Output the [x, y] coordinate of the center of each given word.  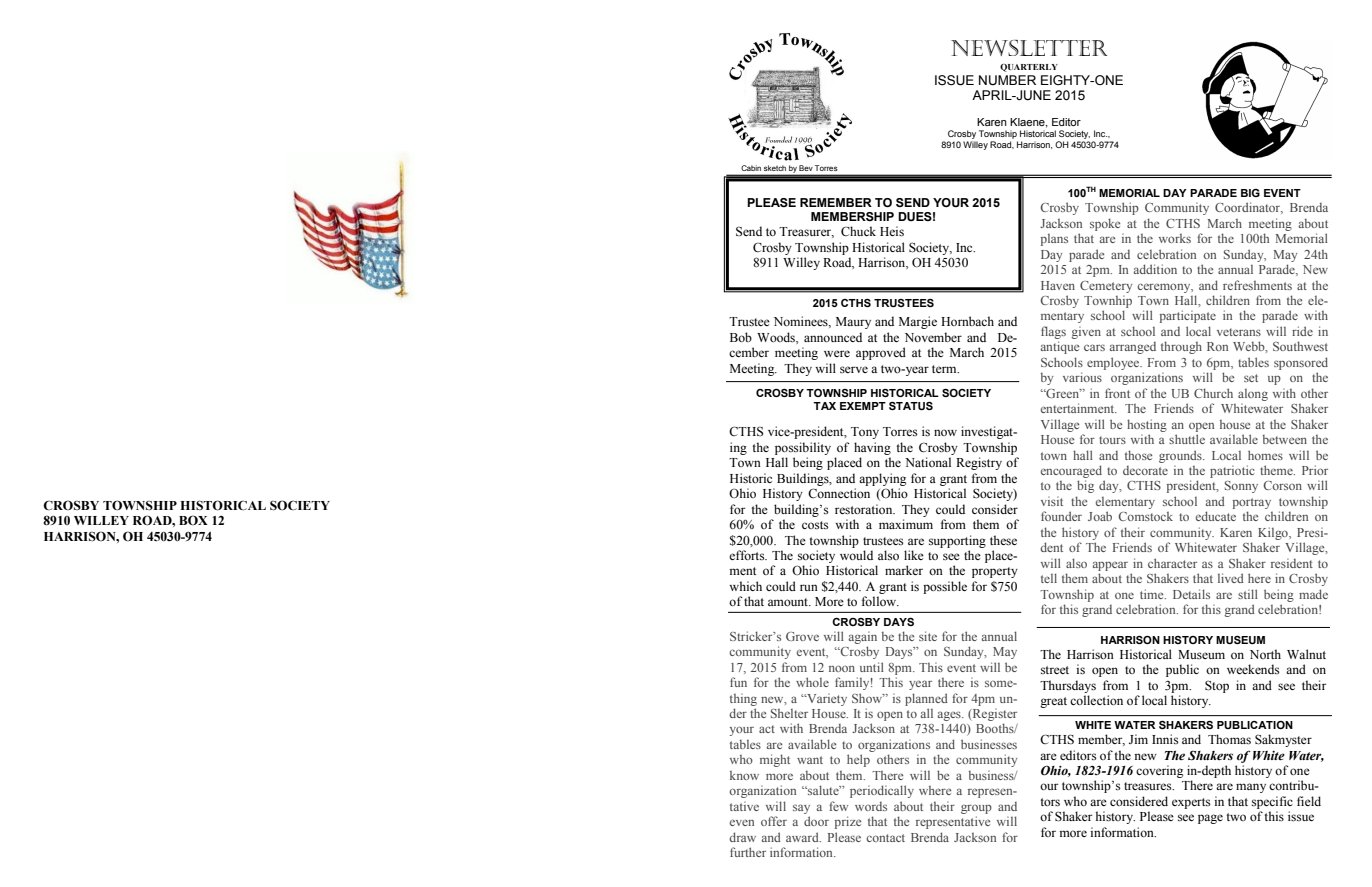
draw [742, 837]
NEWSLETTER [1029, 48]
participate [1188, 316]
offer [774, 821]
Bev [805, 168]
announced [833, 337]
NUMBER [1007, 80]
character [1172, 563]
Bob [741, 337]
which [745, 586]
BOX [193, 520]
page [1210, 819]
